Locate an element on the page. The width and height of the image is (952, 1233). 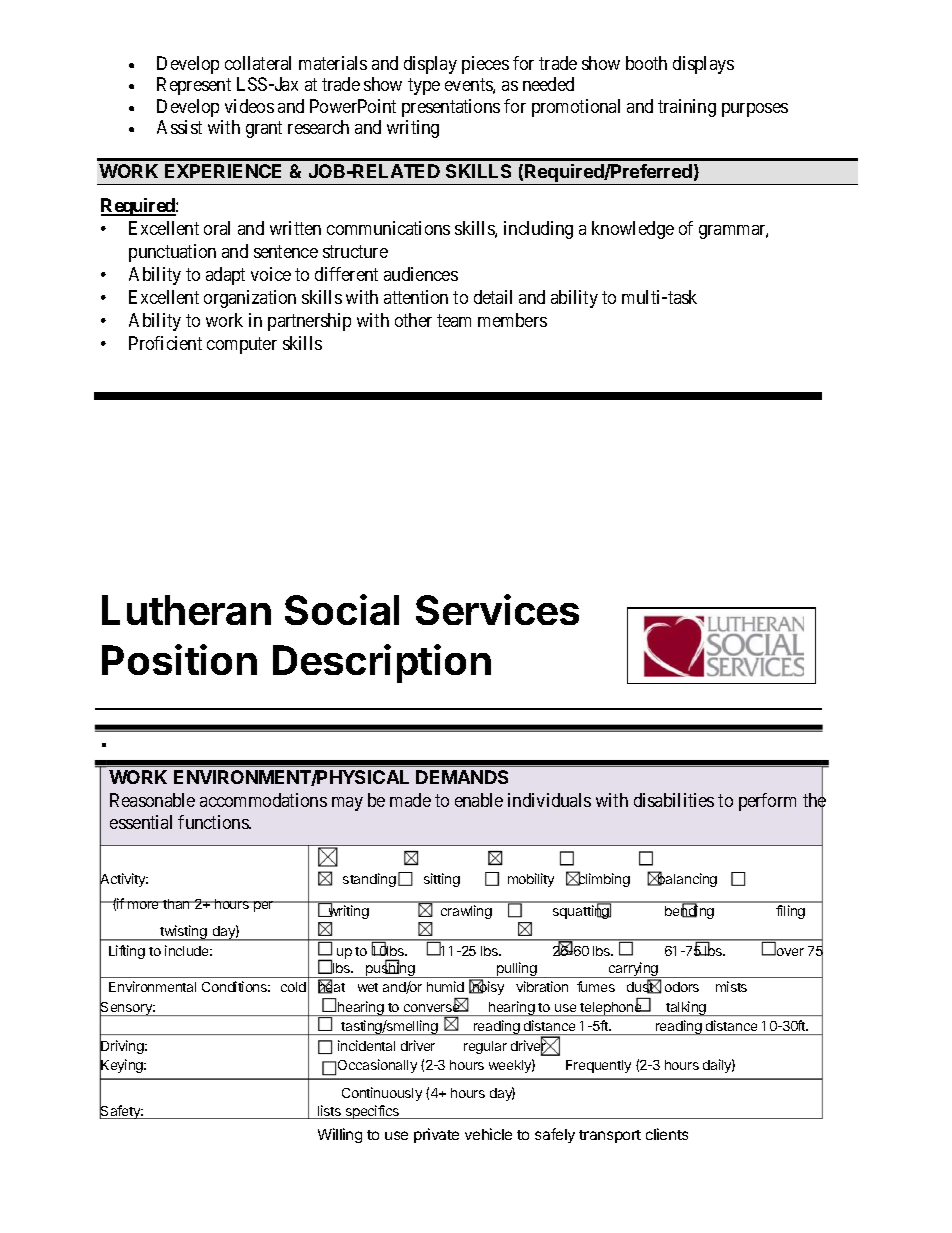
presentations is located at coordinates (451, 108).
